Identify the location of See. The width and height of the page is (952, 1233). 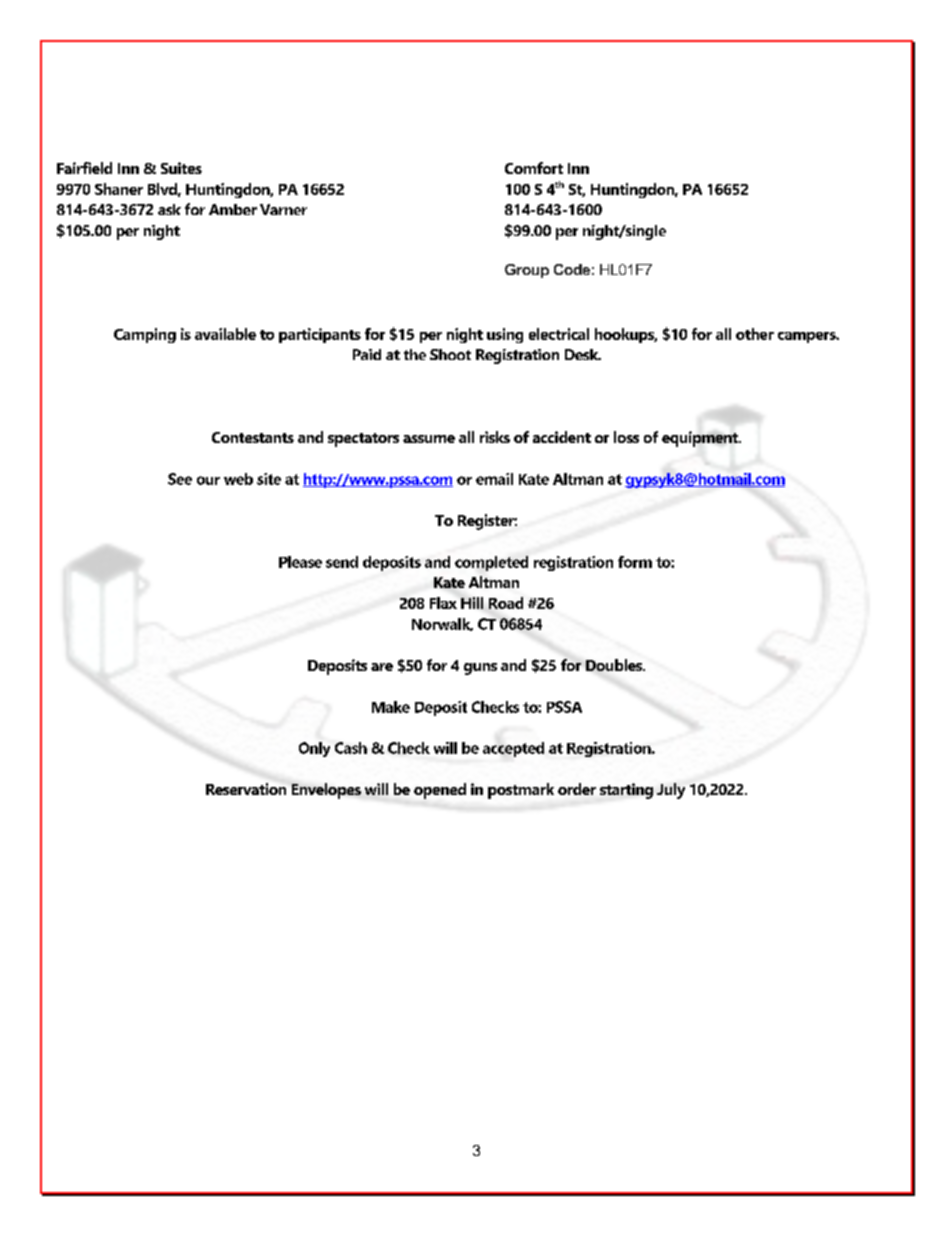
(180, 479).
